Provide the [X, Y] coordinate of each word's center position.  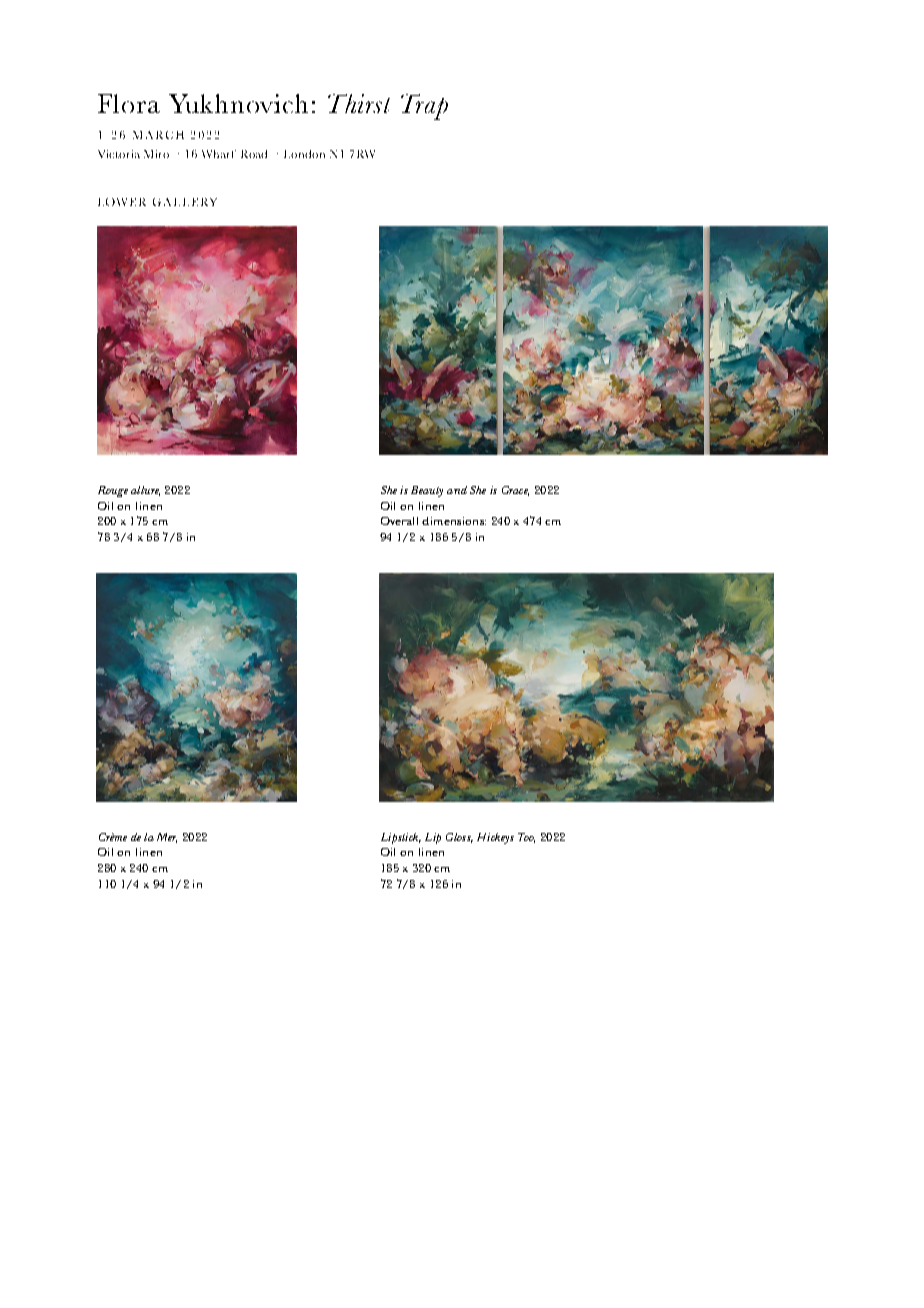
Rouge [113, 491]
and [457, 490]
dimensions [454, 521]
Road [254, 154]
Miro [156, 154]
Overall [399, 521]
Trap [424, 107]
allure [145, 491]
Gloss [459, 838]
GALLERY [185, 202]
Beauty [427, 491]
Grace [515, 491]
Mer [167, 838]
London [304, 154]
